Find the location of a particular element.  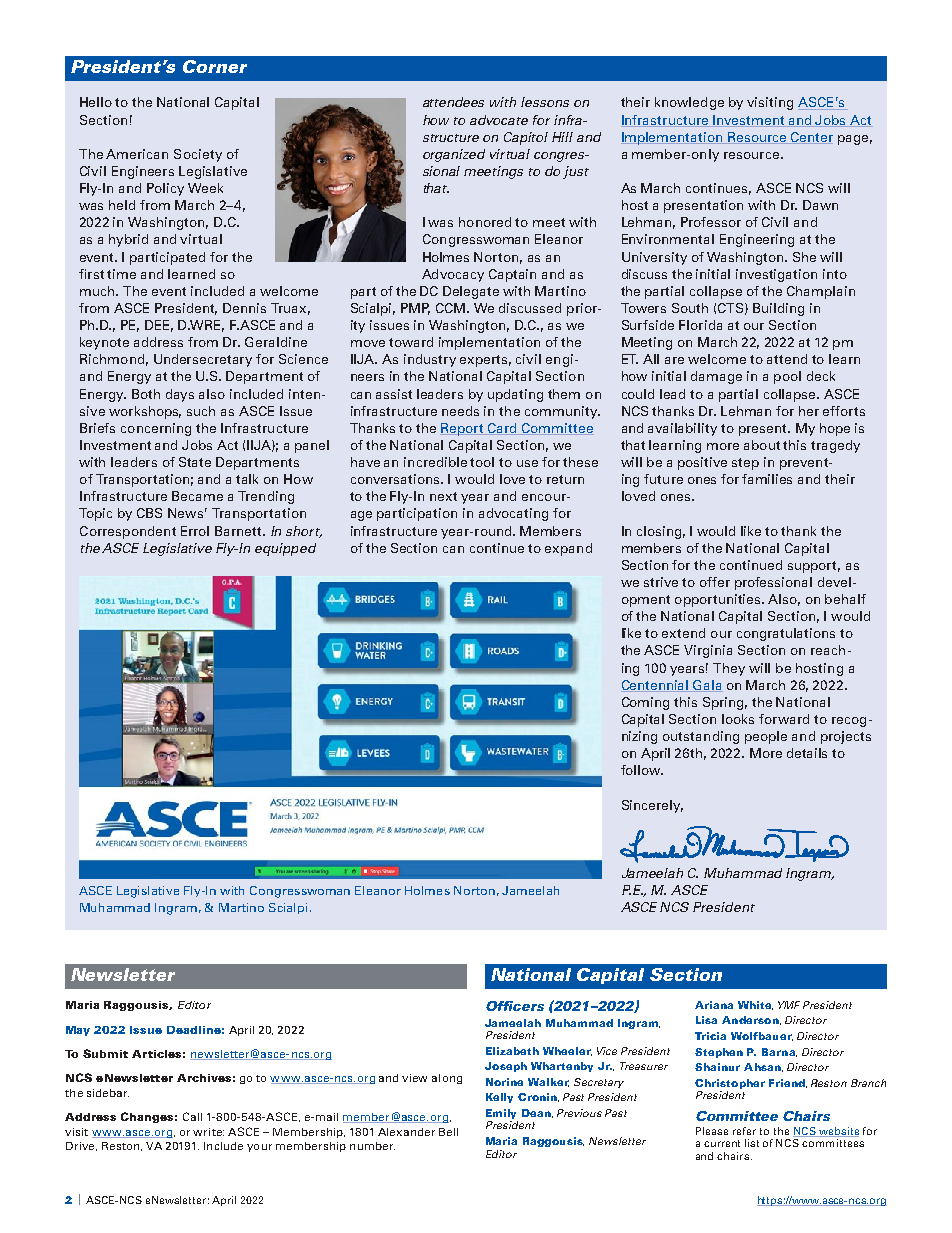

Errol is located at coordinates (195, 531).
